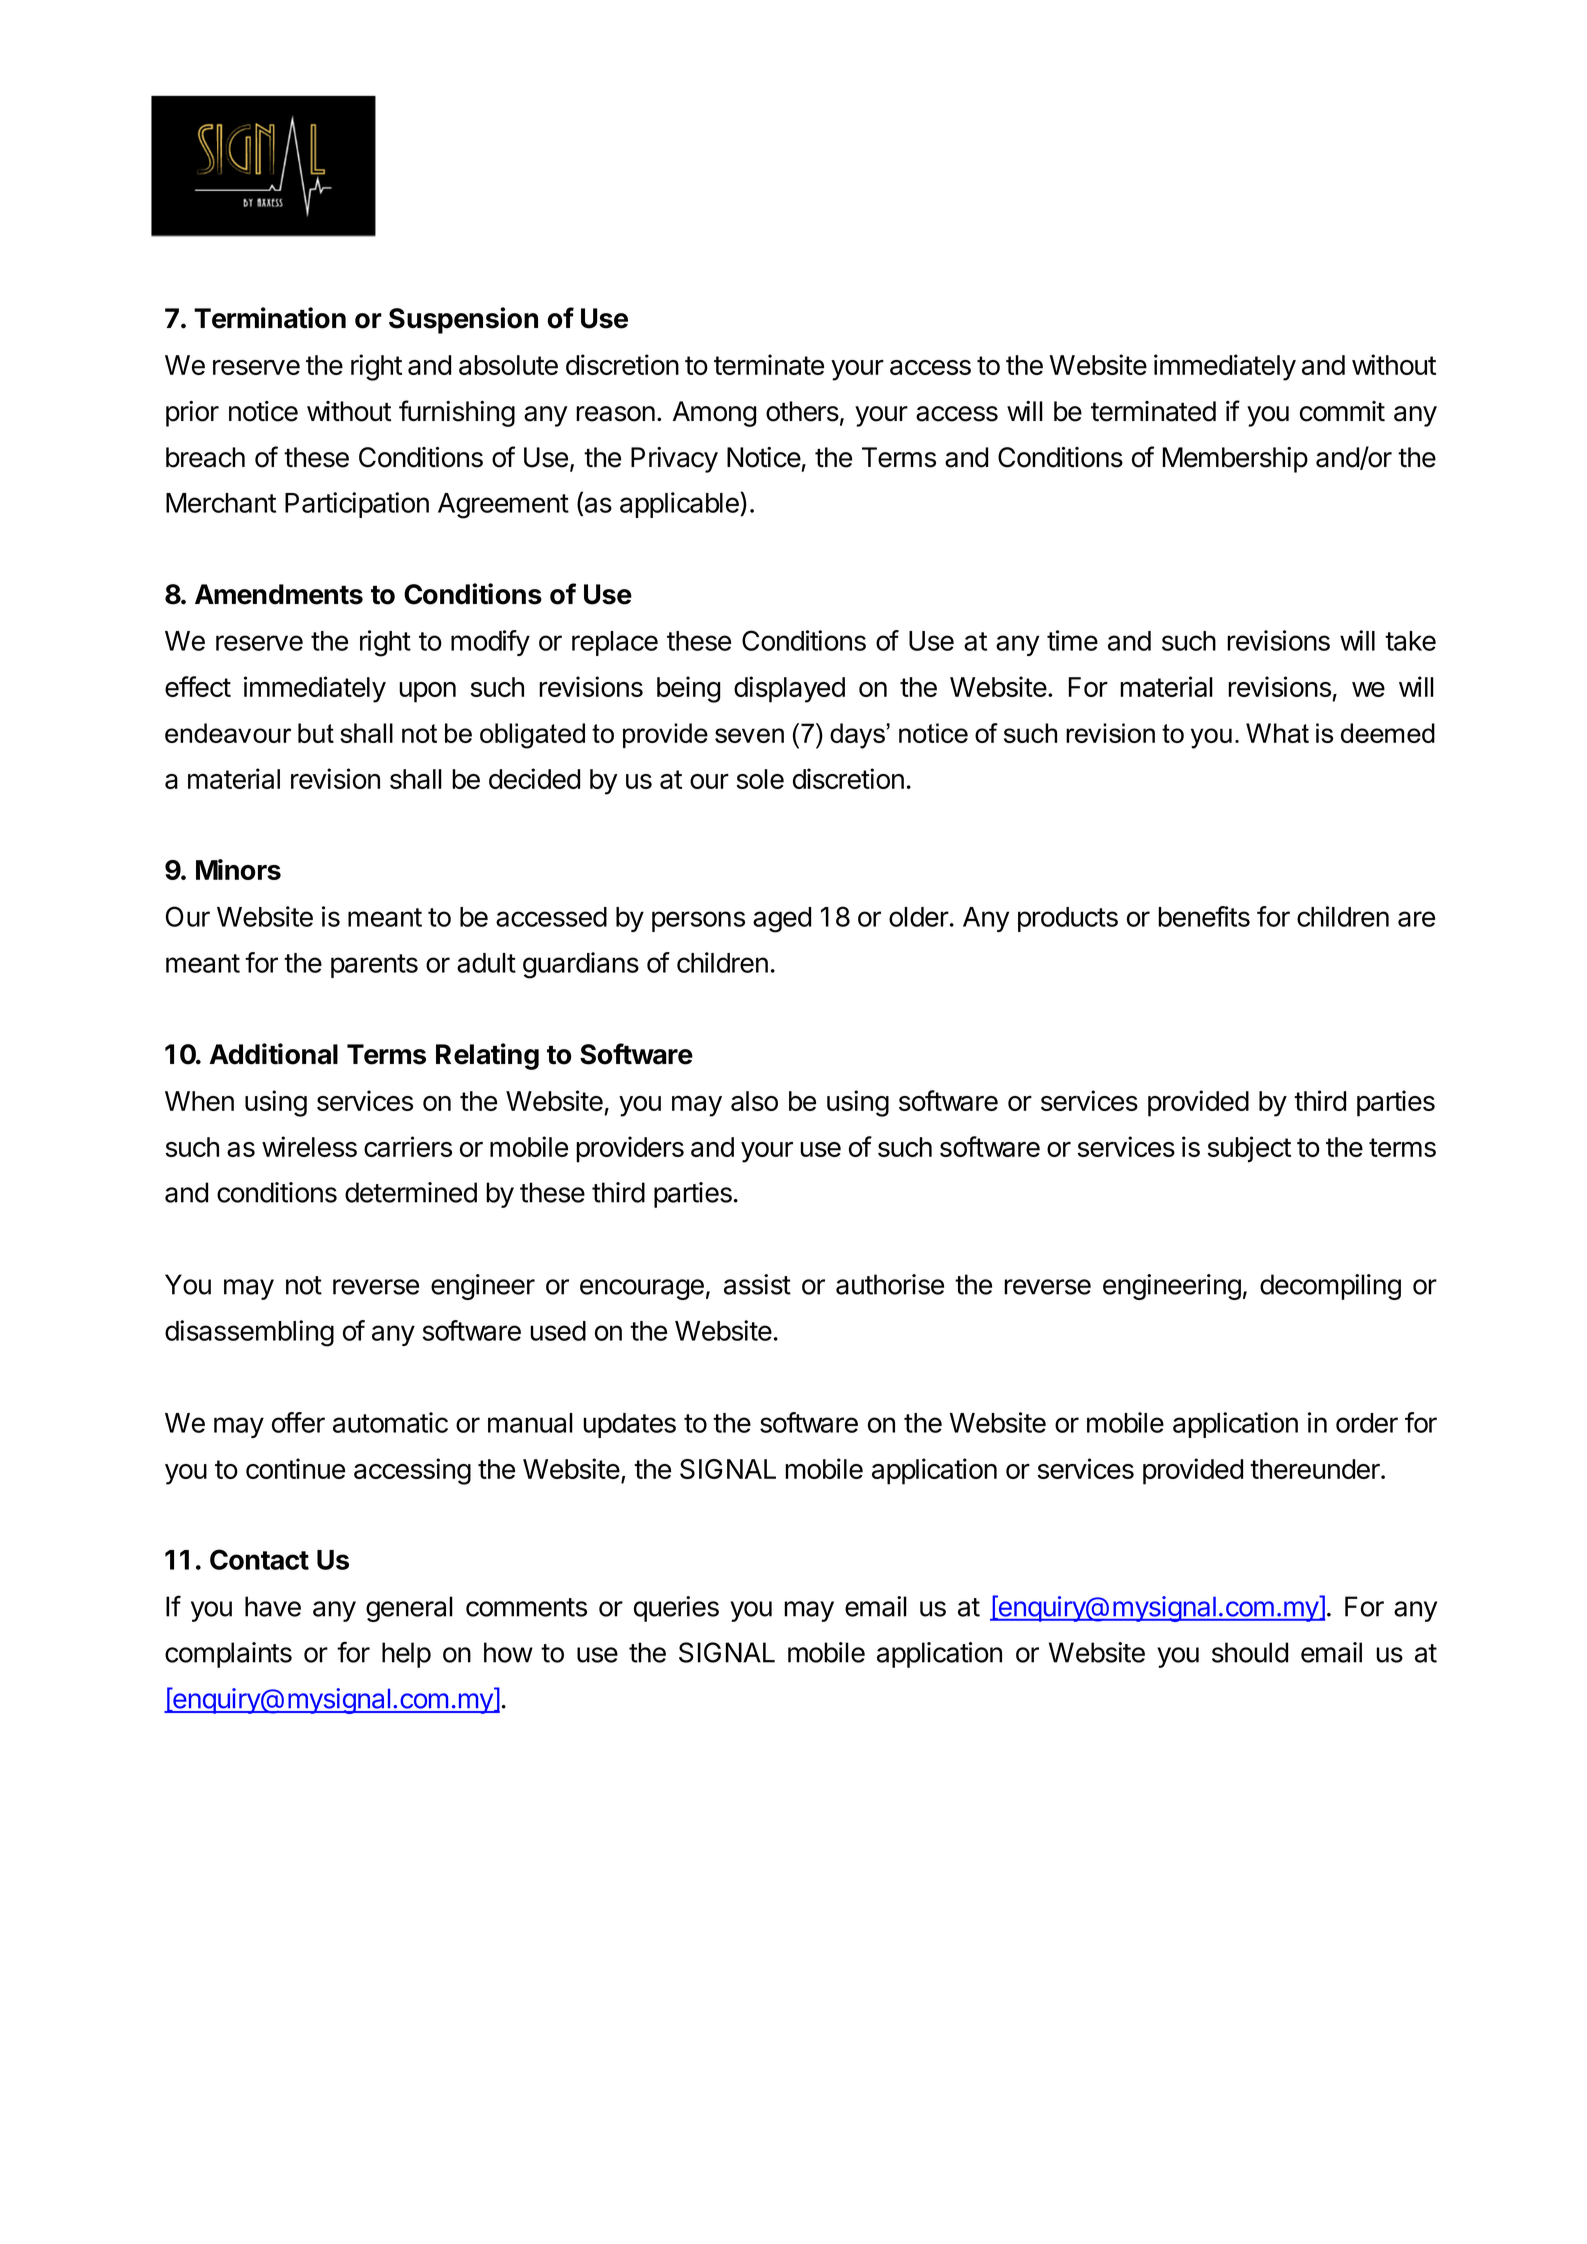 The height and width of the page is (2244, 1587). Describe the element at coordinates (427, 692) in the page. I see `upon` at that location.
